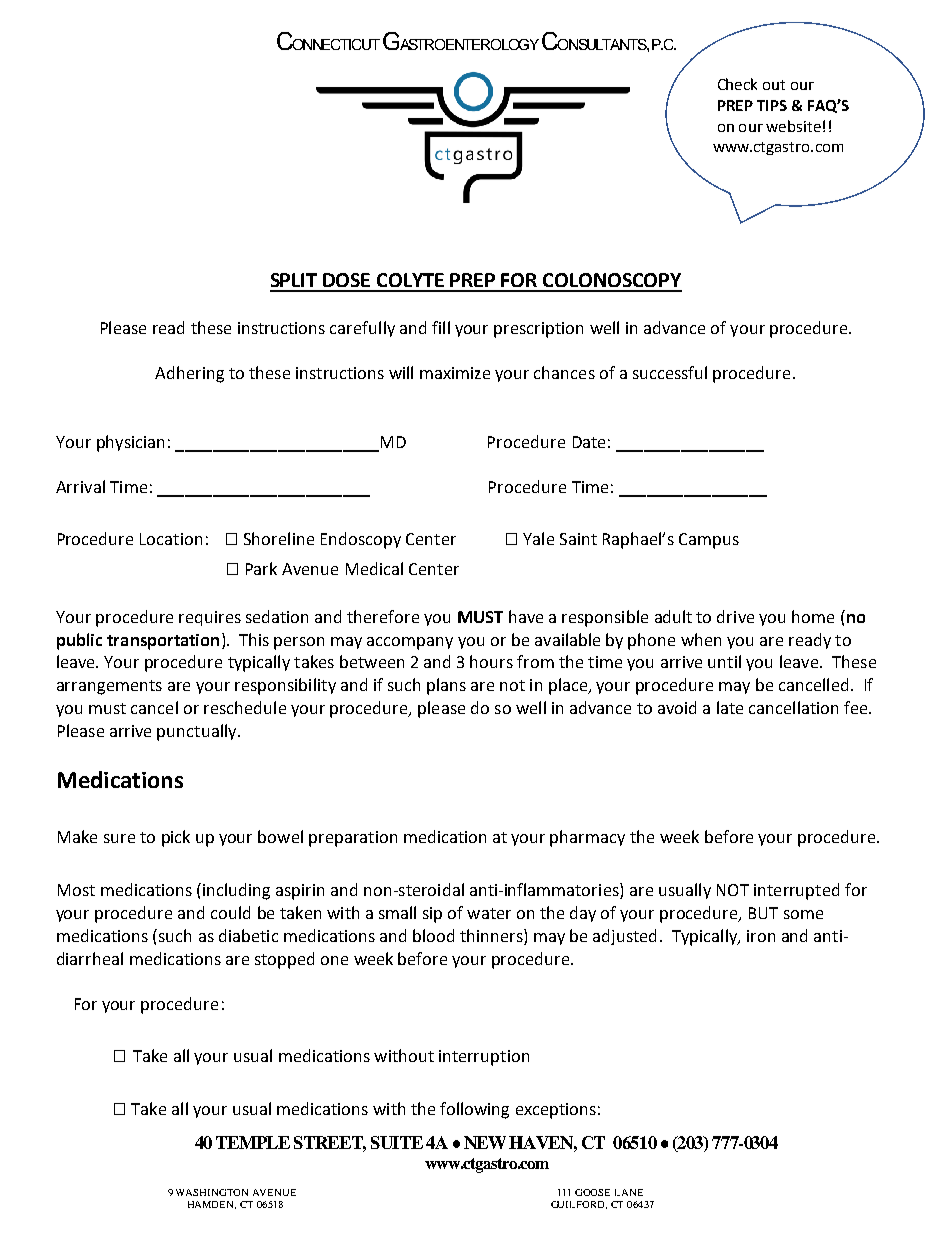 The height and width of the screenshot is (1233, 952). Describe the element at coordinates (589, 442) in the screenshot. I see `Date` at that location.
